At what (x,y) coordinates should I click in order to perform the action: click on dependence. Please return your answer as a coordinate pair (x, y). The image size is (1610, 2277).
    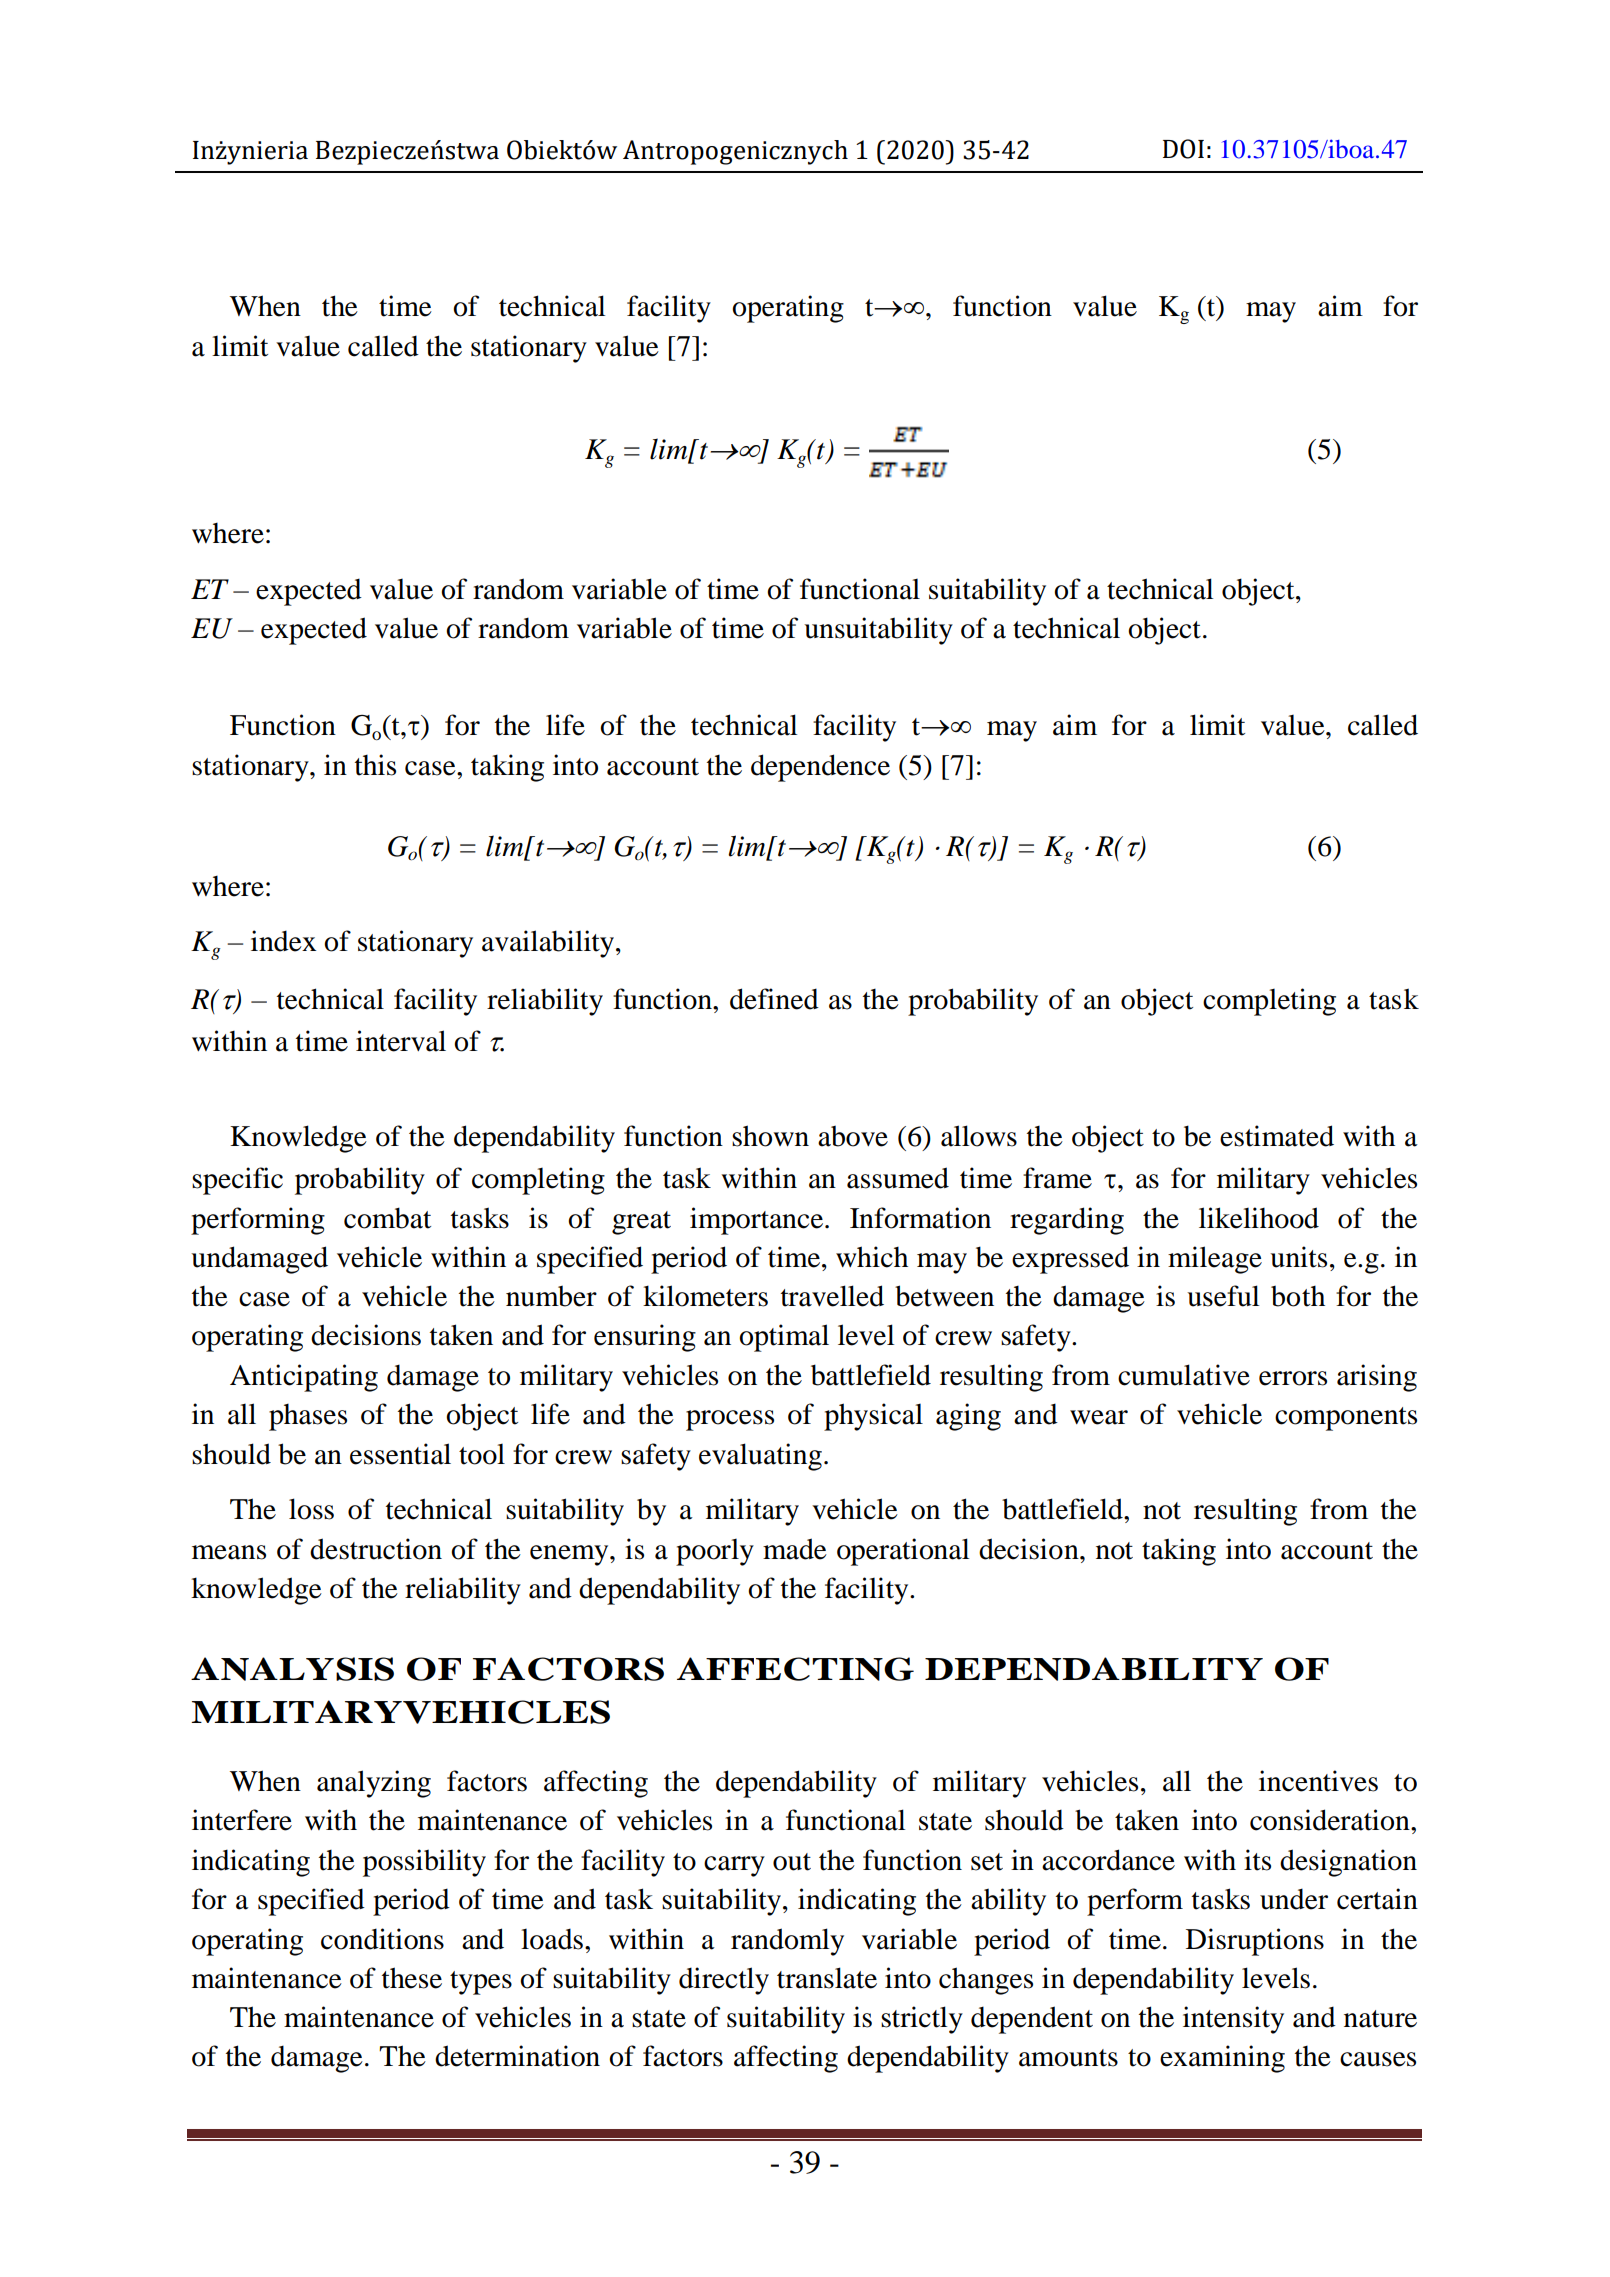
    Looking at the image, I should click on (820, 768).
